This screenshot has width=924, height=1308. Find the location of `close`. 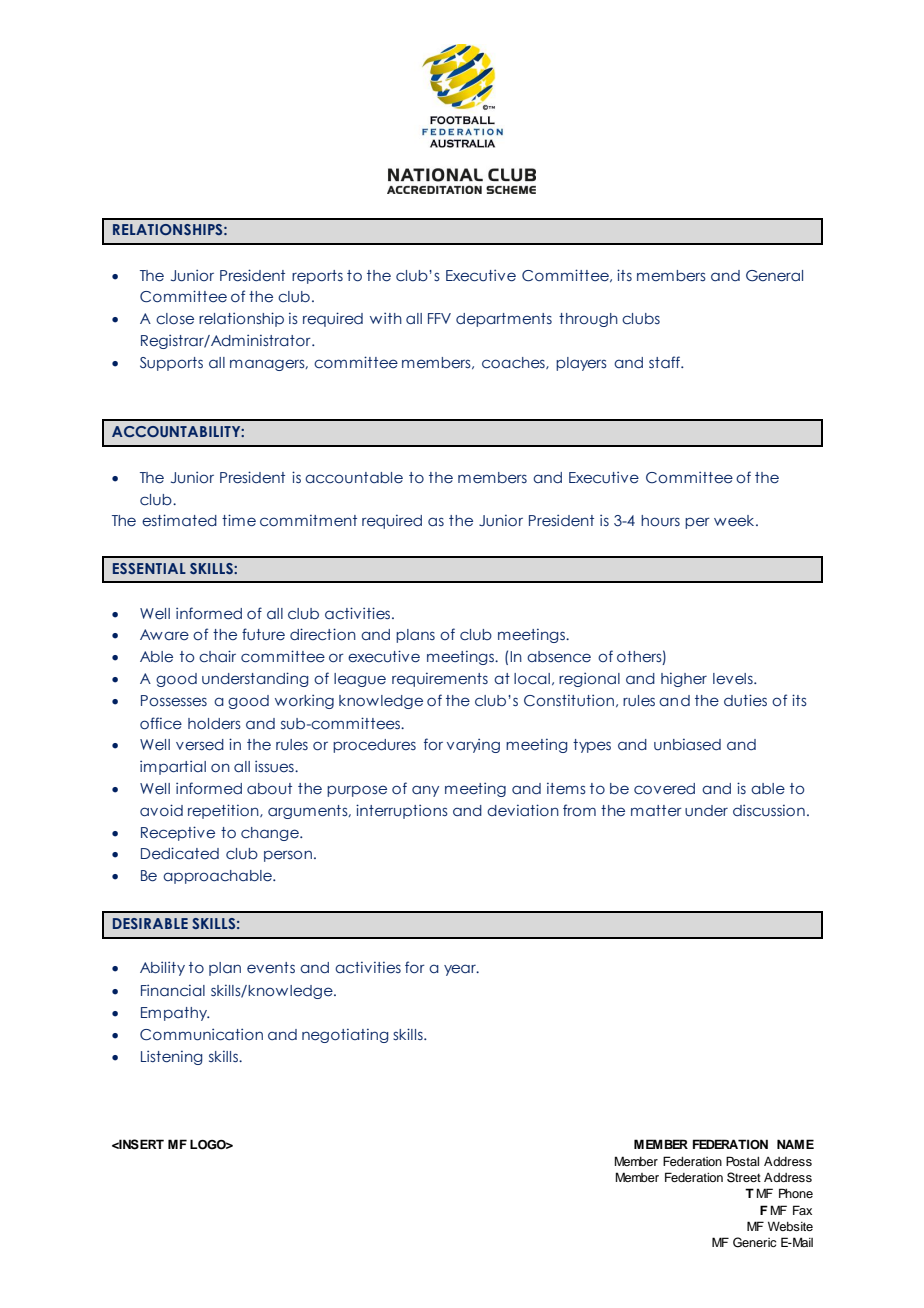

close is located at coordinates (175, 319).
